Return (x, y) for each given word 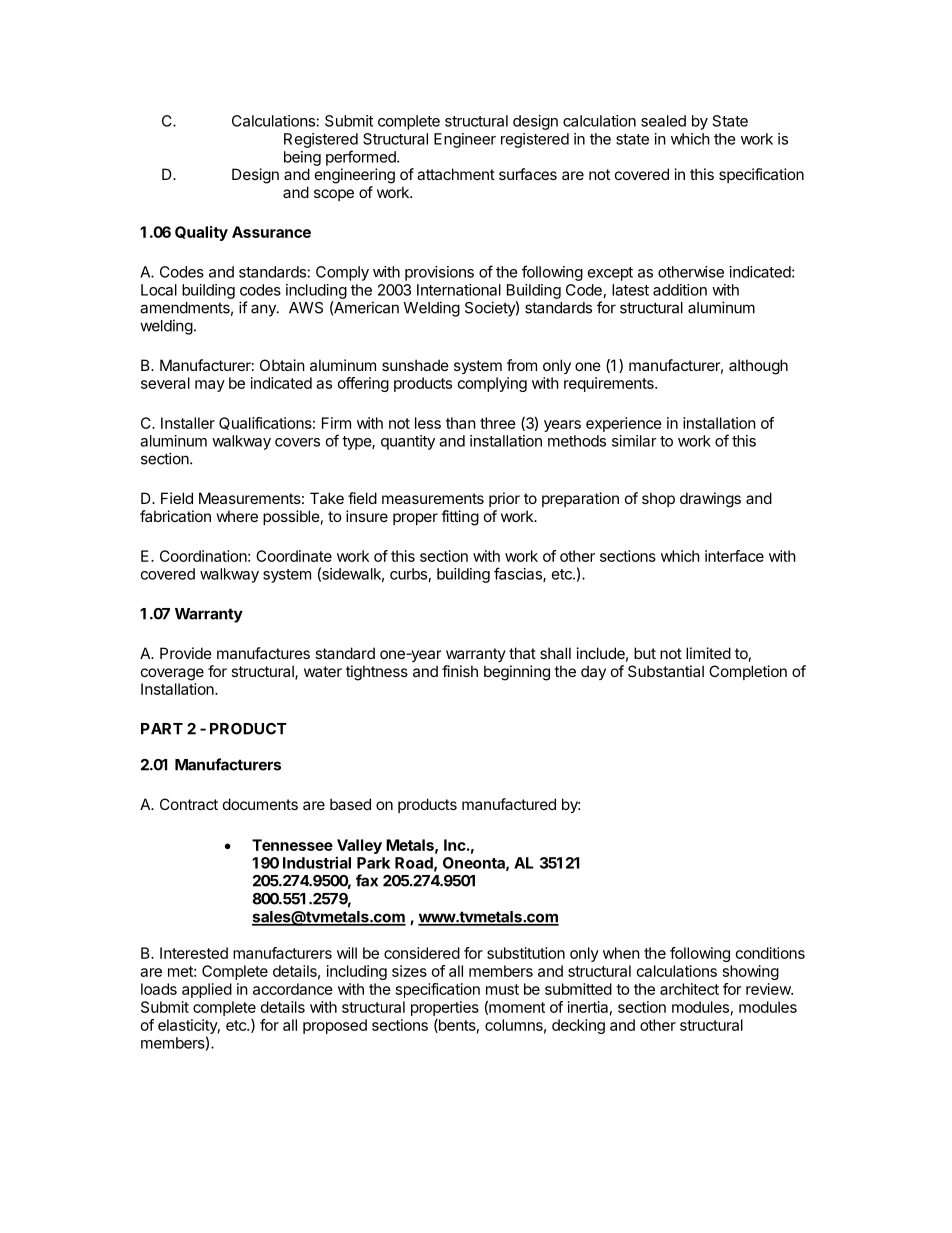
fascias (519, 574)
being (302, 158)
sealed (663, 121)
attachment (456, 174)
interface (734, 556)
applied (207, 990)
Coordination (203, 556)
